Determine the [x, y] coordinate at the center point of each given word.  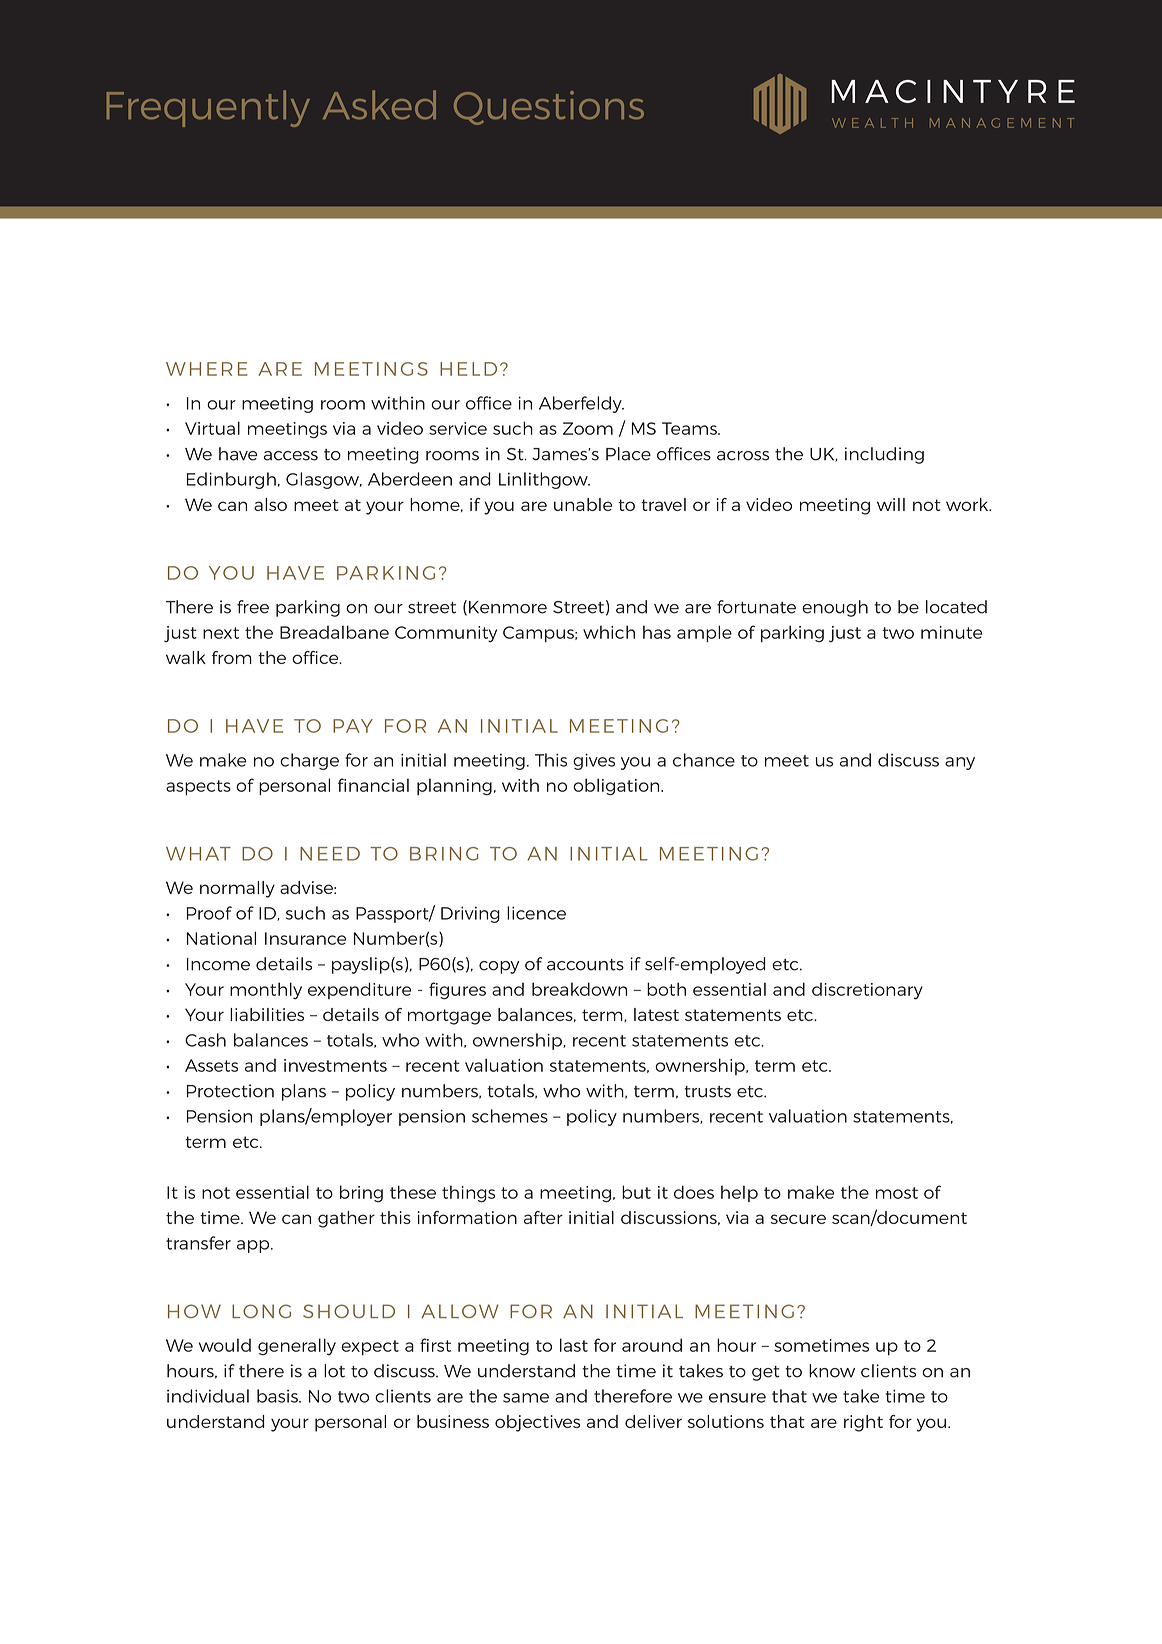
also [270, 504]
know [832, 1371]
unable [583, 504]
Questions [549, 108]
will [891, 504]
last [574, 1345]
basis [278, 1396]
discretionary [867, 991]
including [884, 455]
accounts [585, 965]
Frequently [208, 108]
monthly [266, 990]
